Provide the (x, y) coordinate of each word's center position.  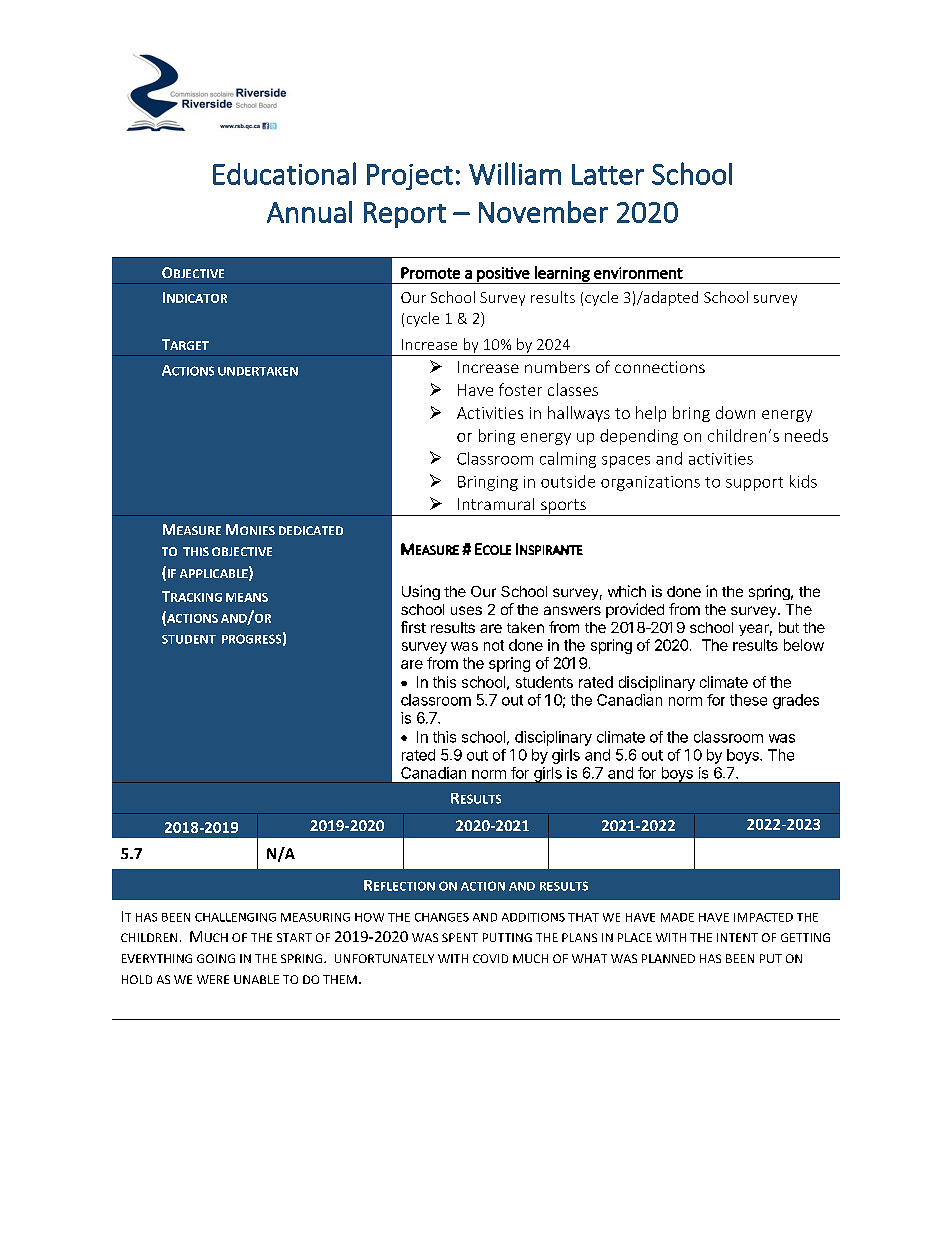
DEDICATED (311, 530)
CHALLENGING (235, 917)
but (789, 627)
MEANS (247, 597)
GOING (216, 958)
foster (520, 389)
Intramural (496, 504)
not (494, 645)
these (748, 700)
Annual (309, 212)
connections (660, 367)
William (515, 173)
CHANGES (442, 917)
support (754, 484)
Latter (608, 174)
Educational (284, 173)
